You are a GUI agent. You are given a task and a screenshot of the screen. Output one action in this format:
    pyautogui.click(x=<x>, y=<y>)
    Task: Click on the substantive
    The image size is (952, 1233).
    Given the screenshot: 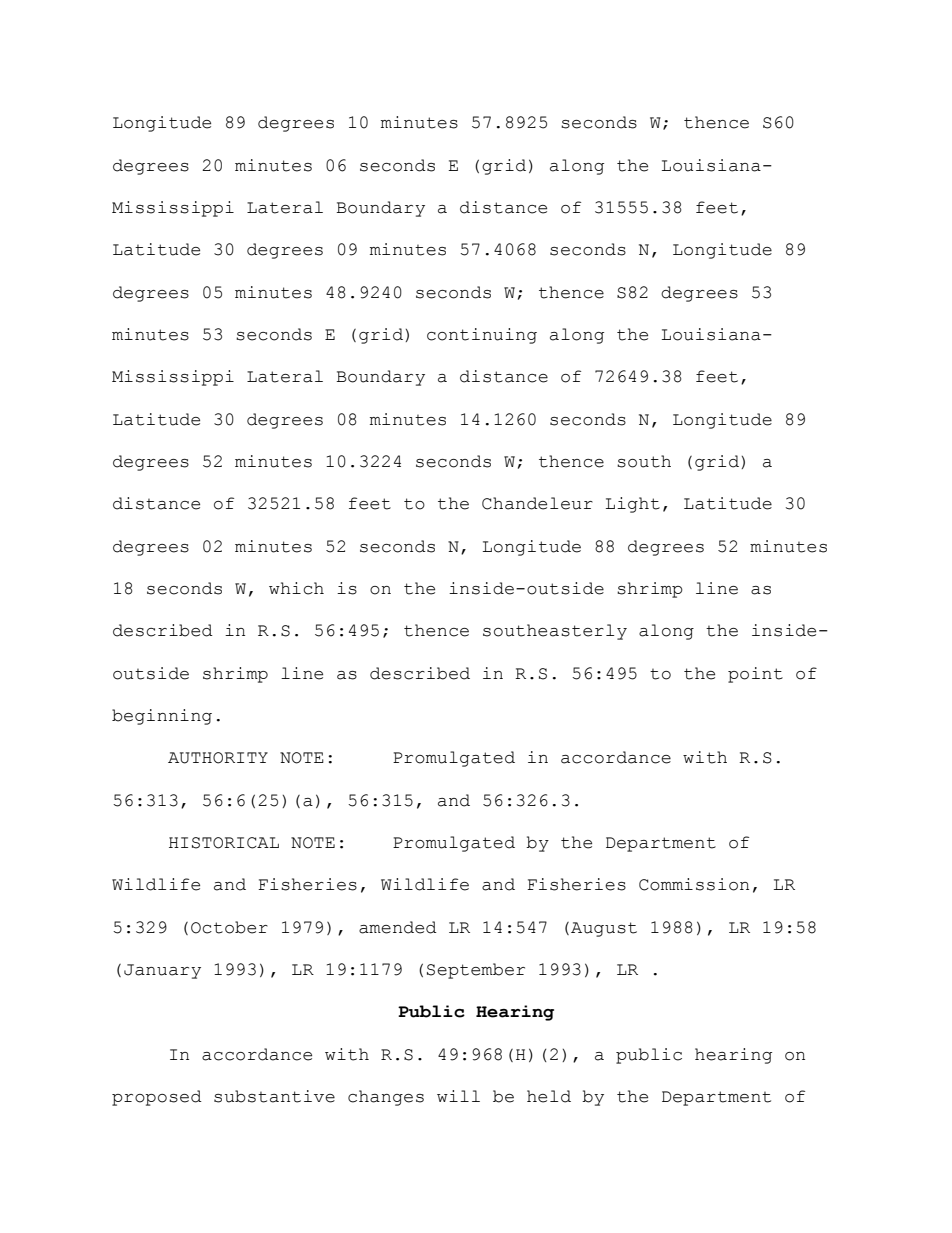 What is the action you would take?
    pyautogui.click(x=274, y=1096)
